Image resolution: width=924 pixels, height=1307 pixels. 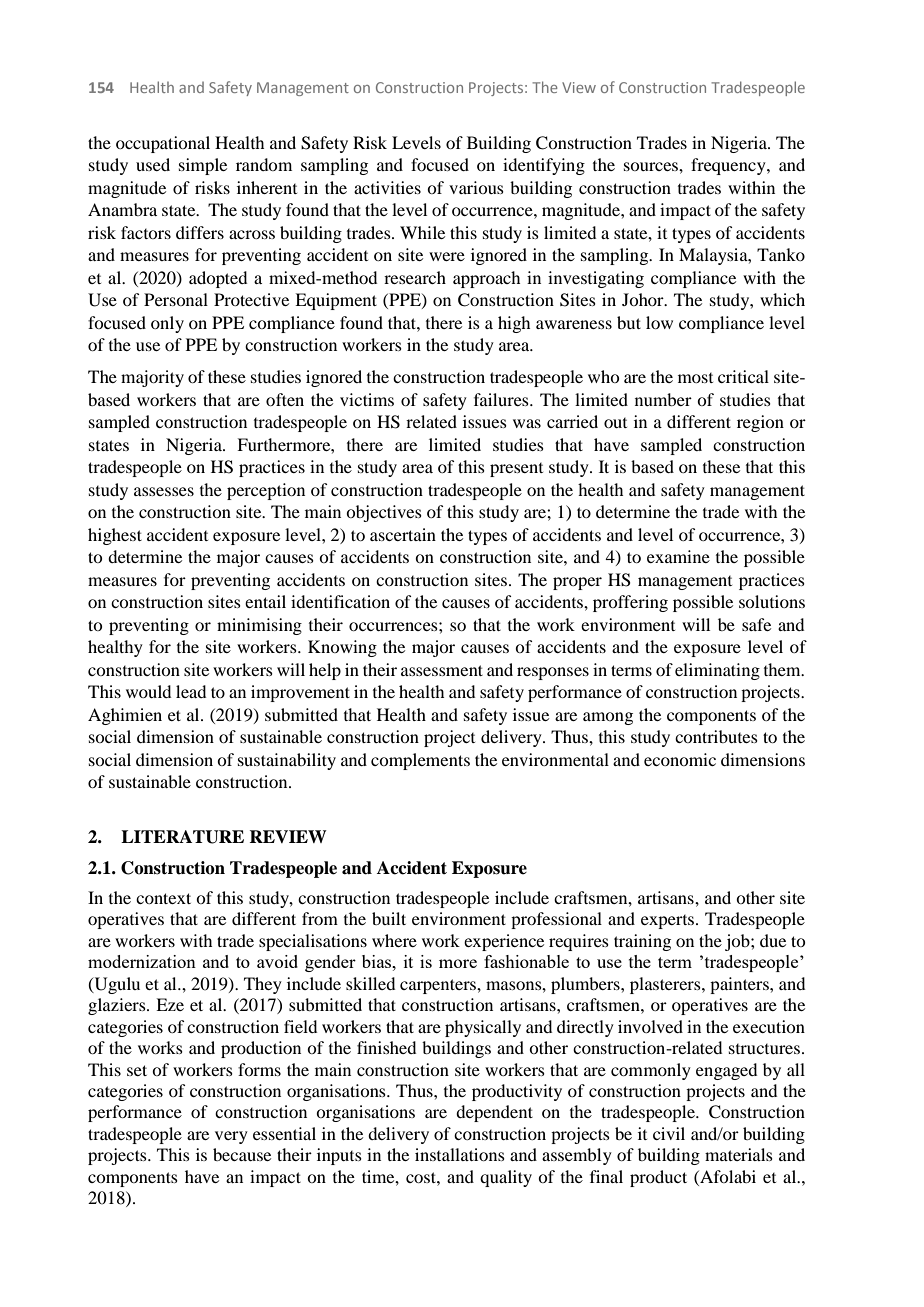 I want to click on simple, so click(x=203, y=166).
